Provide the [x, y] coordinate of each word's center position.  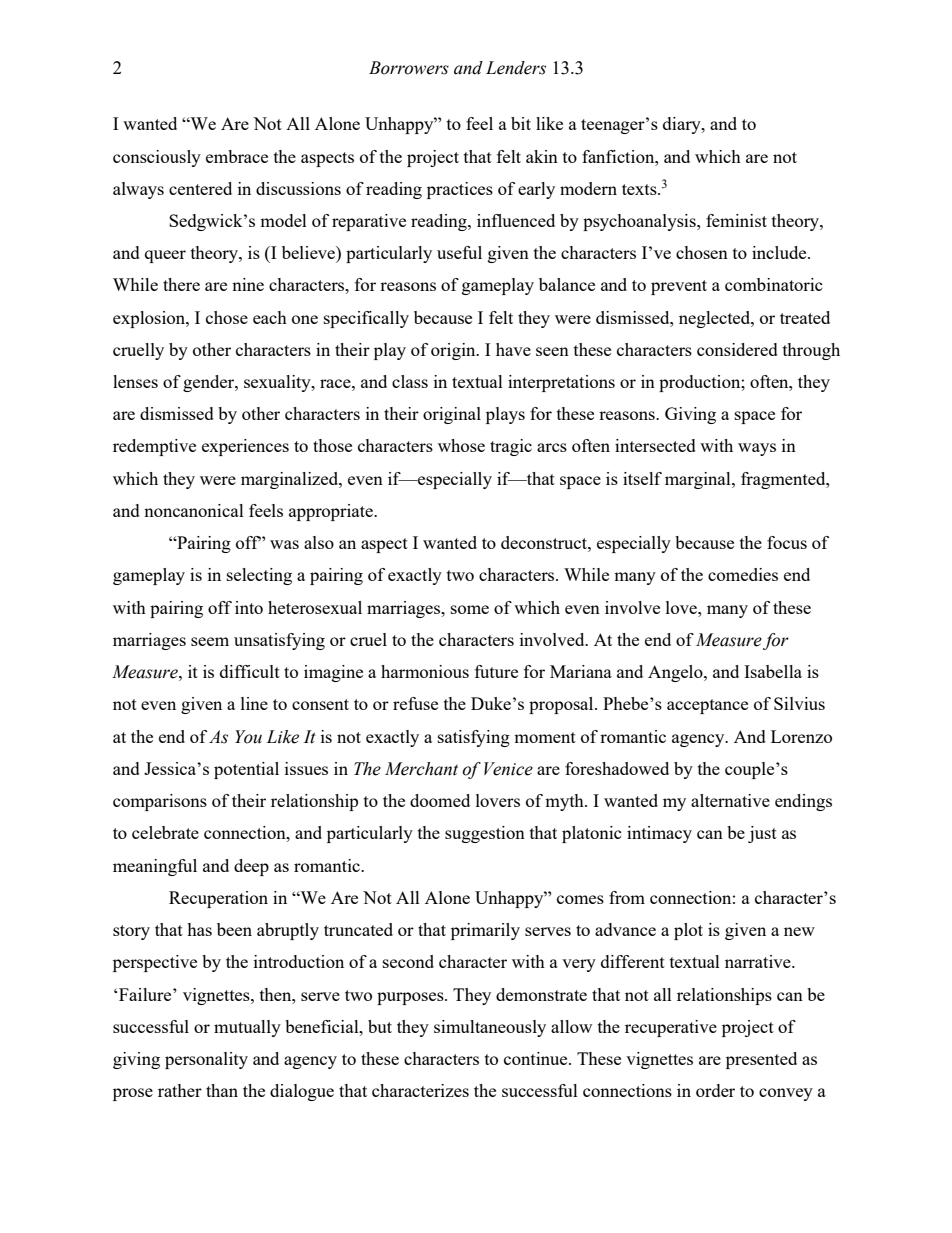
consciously [157, 158]
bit [521, 123]
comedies [743, 574]
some [470, 609]
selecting [259, 576]
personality [206, 1060]
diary [683, 125]
